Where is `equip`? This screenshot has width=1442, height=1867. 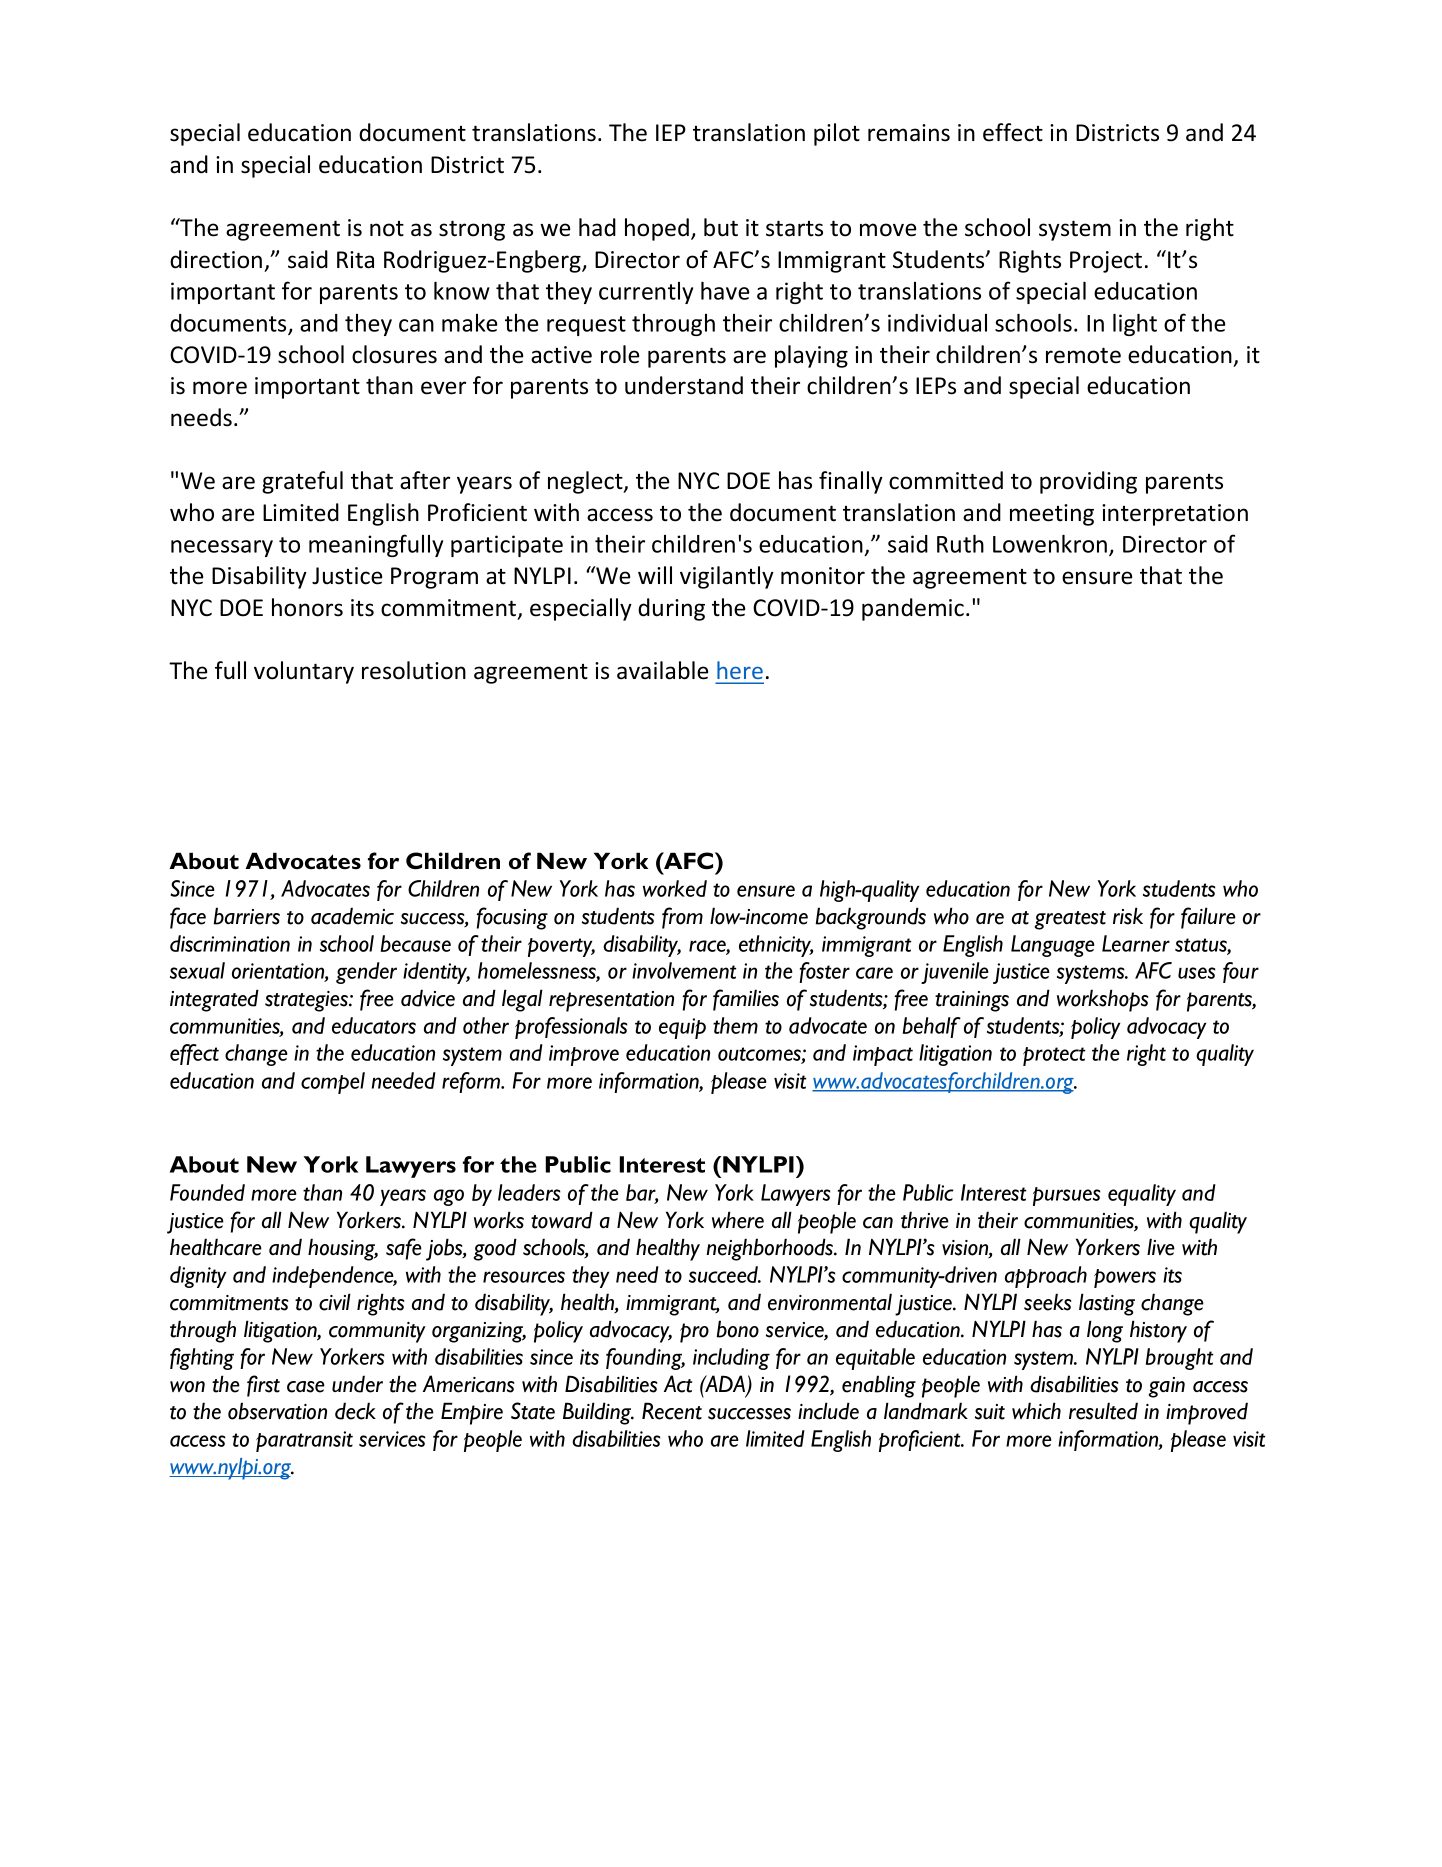 equip is located at coordinates (682, 1028).
